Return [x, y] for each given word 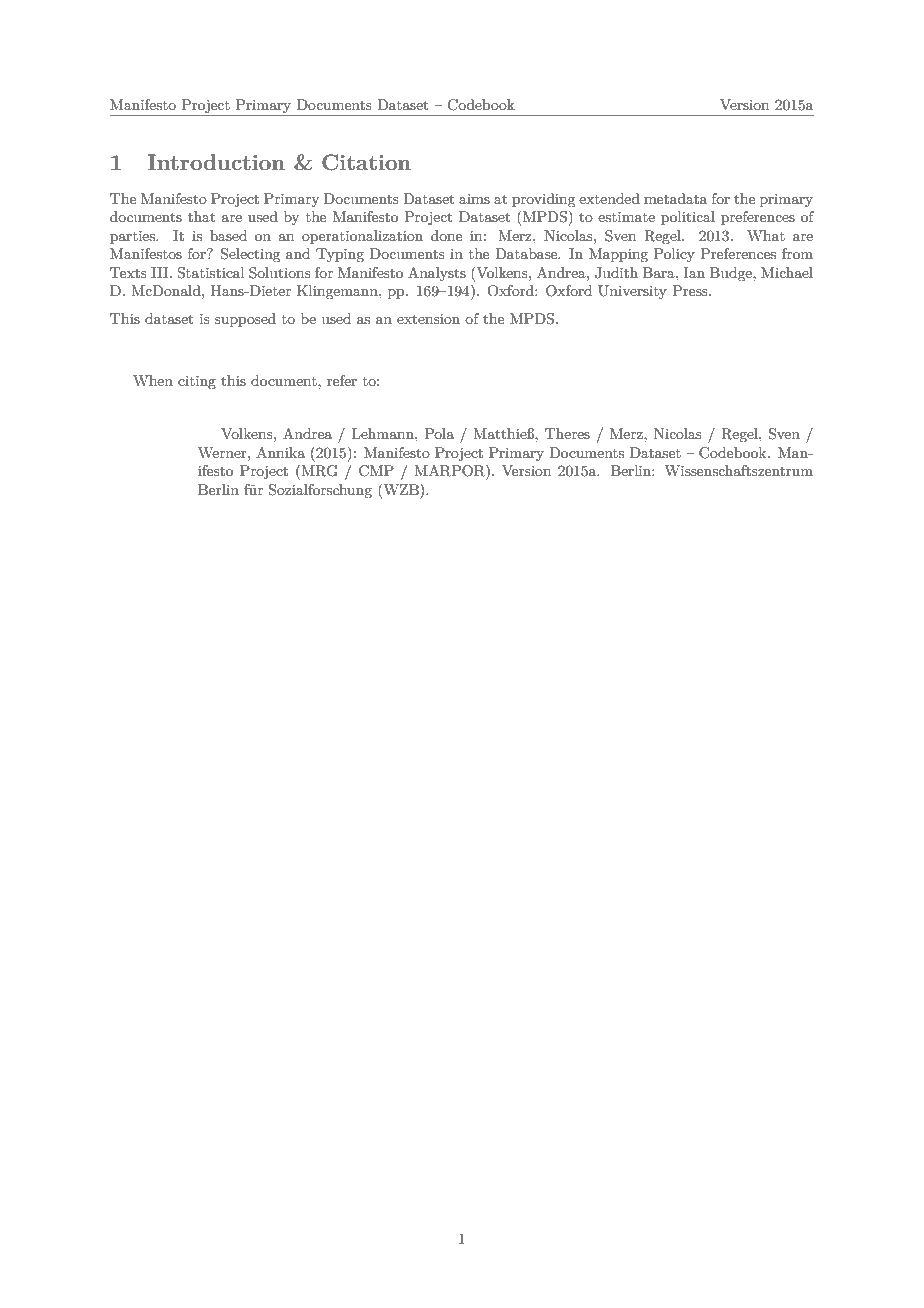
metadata [676, 198]
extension [428, 319]
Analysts [437, 274]
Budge [732, 274]
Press [691, 290]
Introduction [216, 162]
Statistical [210, 273]
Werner [223, 452]
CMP [376, 471]
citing [197, 382]
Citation [366, 162]
